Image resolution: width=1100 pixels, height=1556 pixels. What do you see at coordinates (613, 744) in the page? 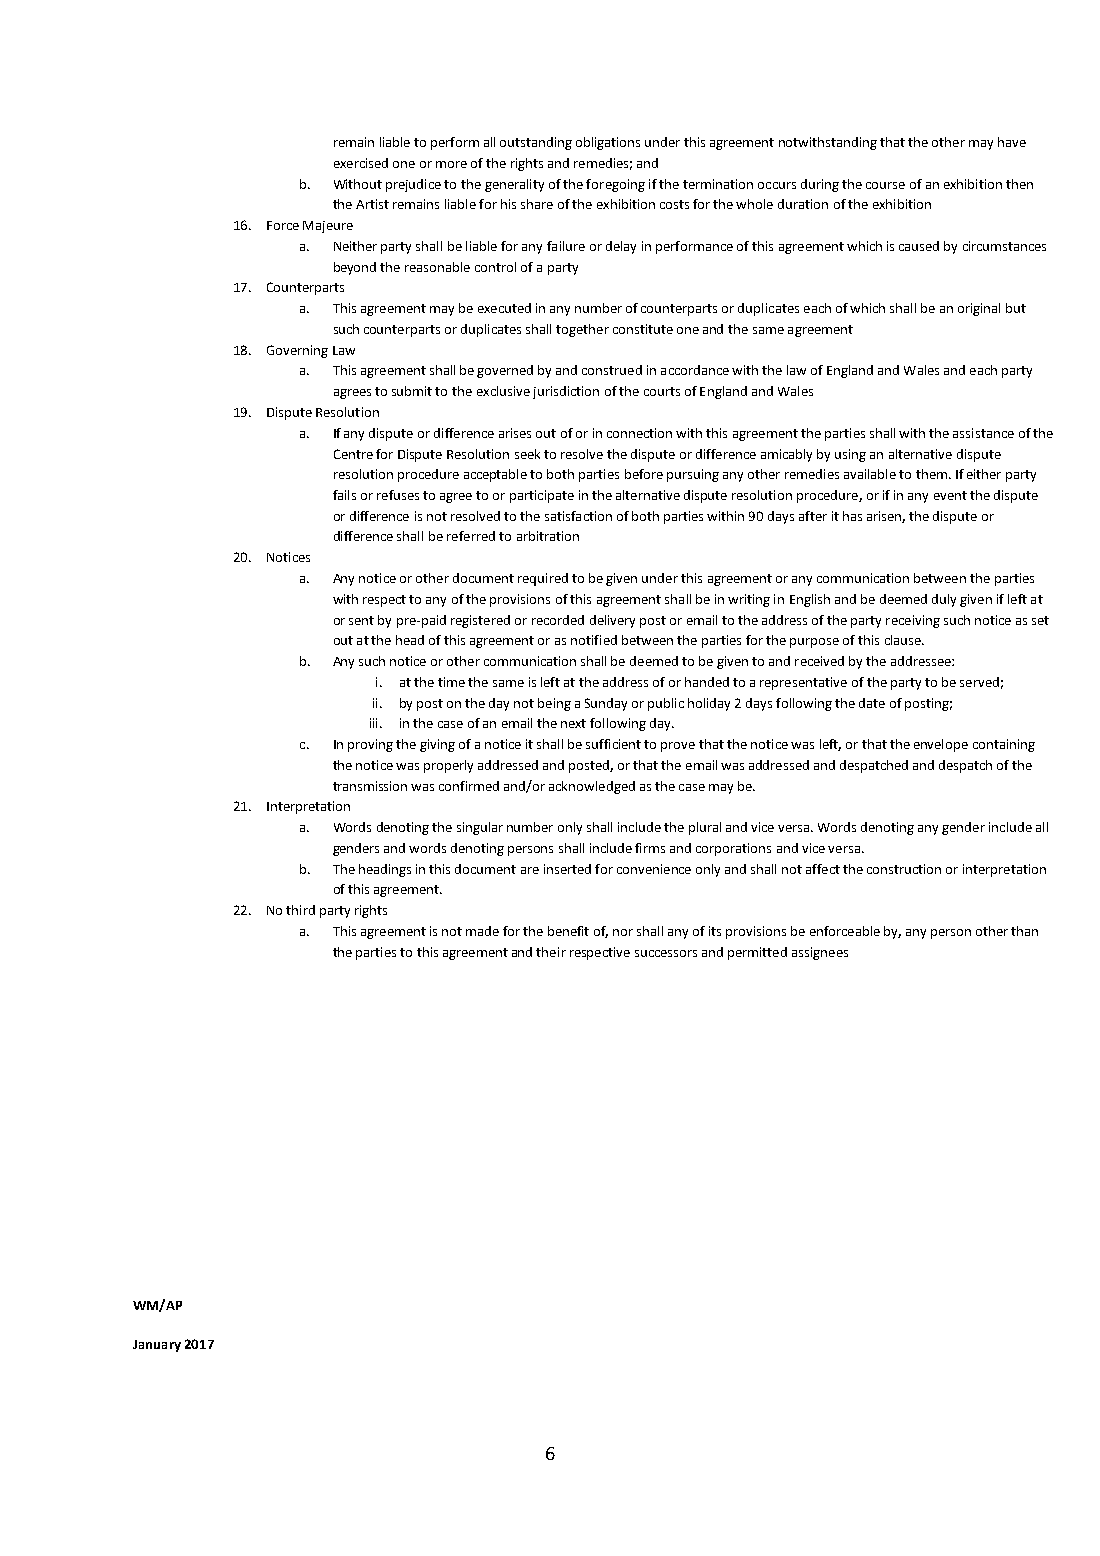
I see `sufficient` at bounding box center [613, 744].
